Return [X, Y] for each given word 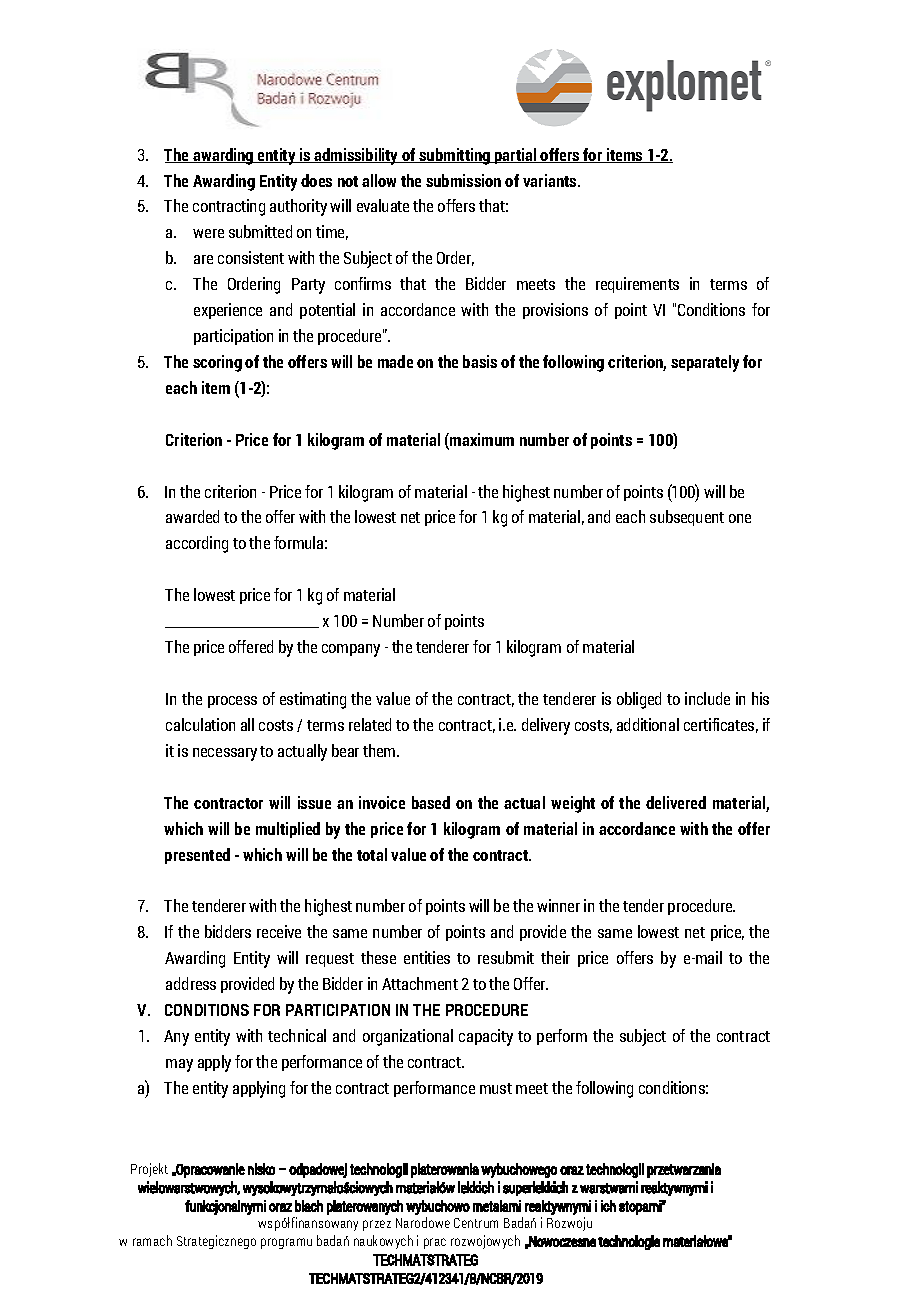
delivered [676, 802]
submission [463, 180]
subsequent [687, 518]
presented [197, 856]
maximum [481, 441]
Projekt [149, 1170]
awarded [192, 516]
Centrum [476, 1223]
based [431, 802]
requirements [637, 285]
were [208, 233]
